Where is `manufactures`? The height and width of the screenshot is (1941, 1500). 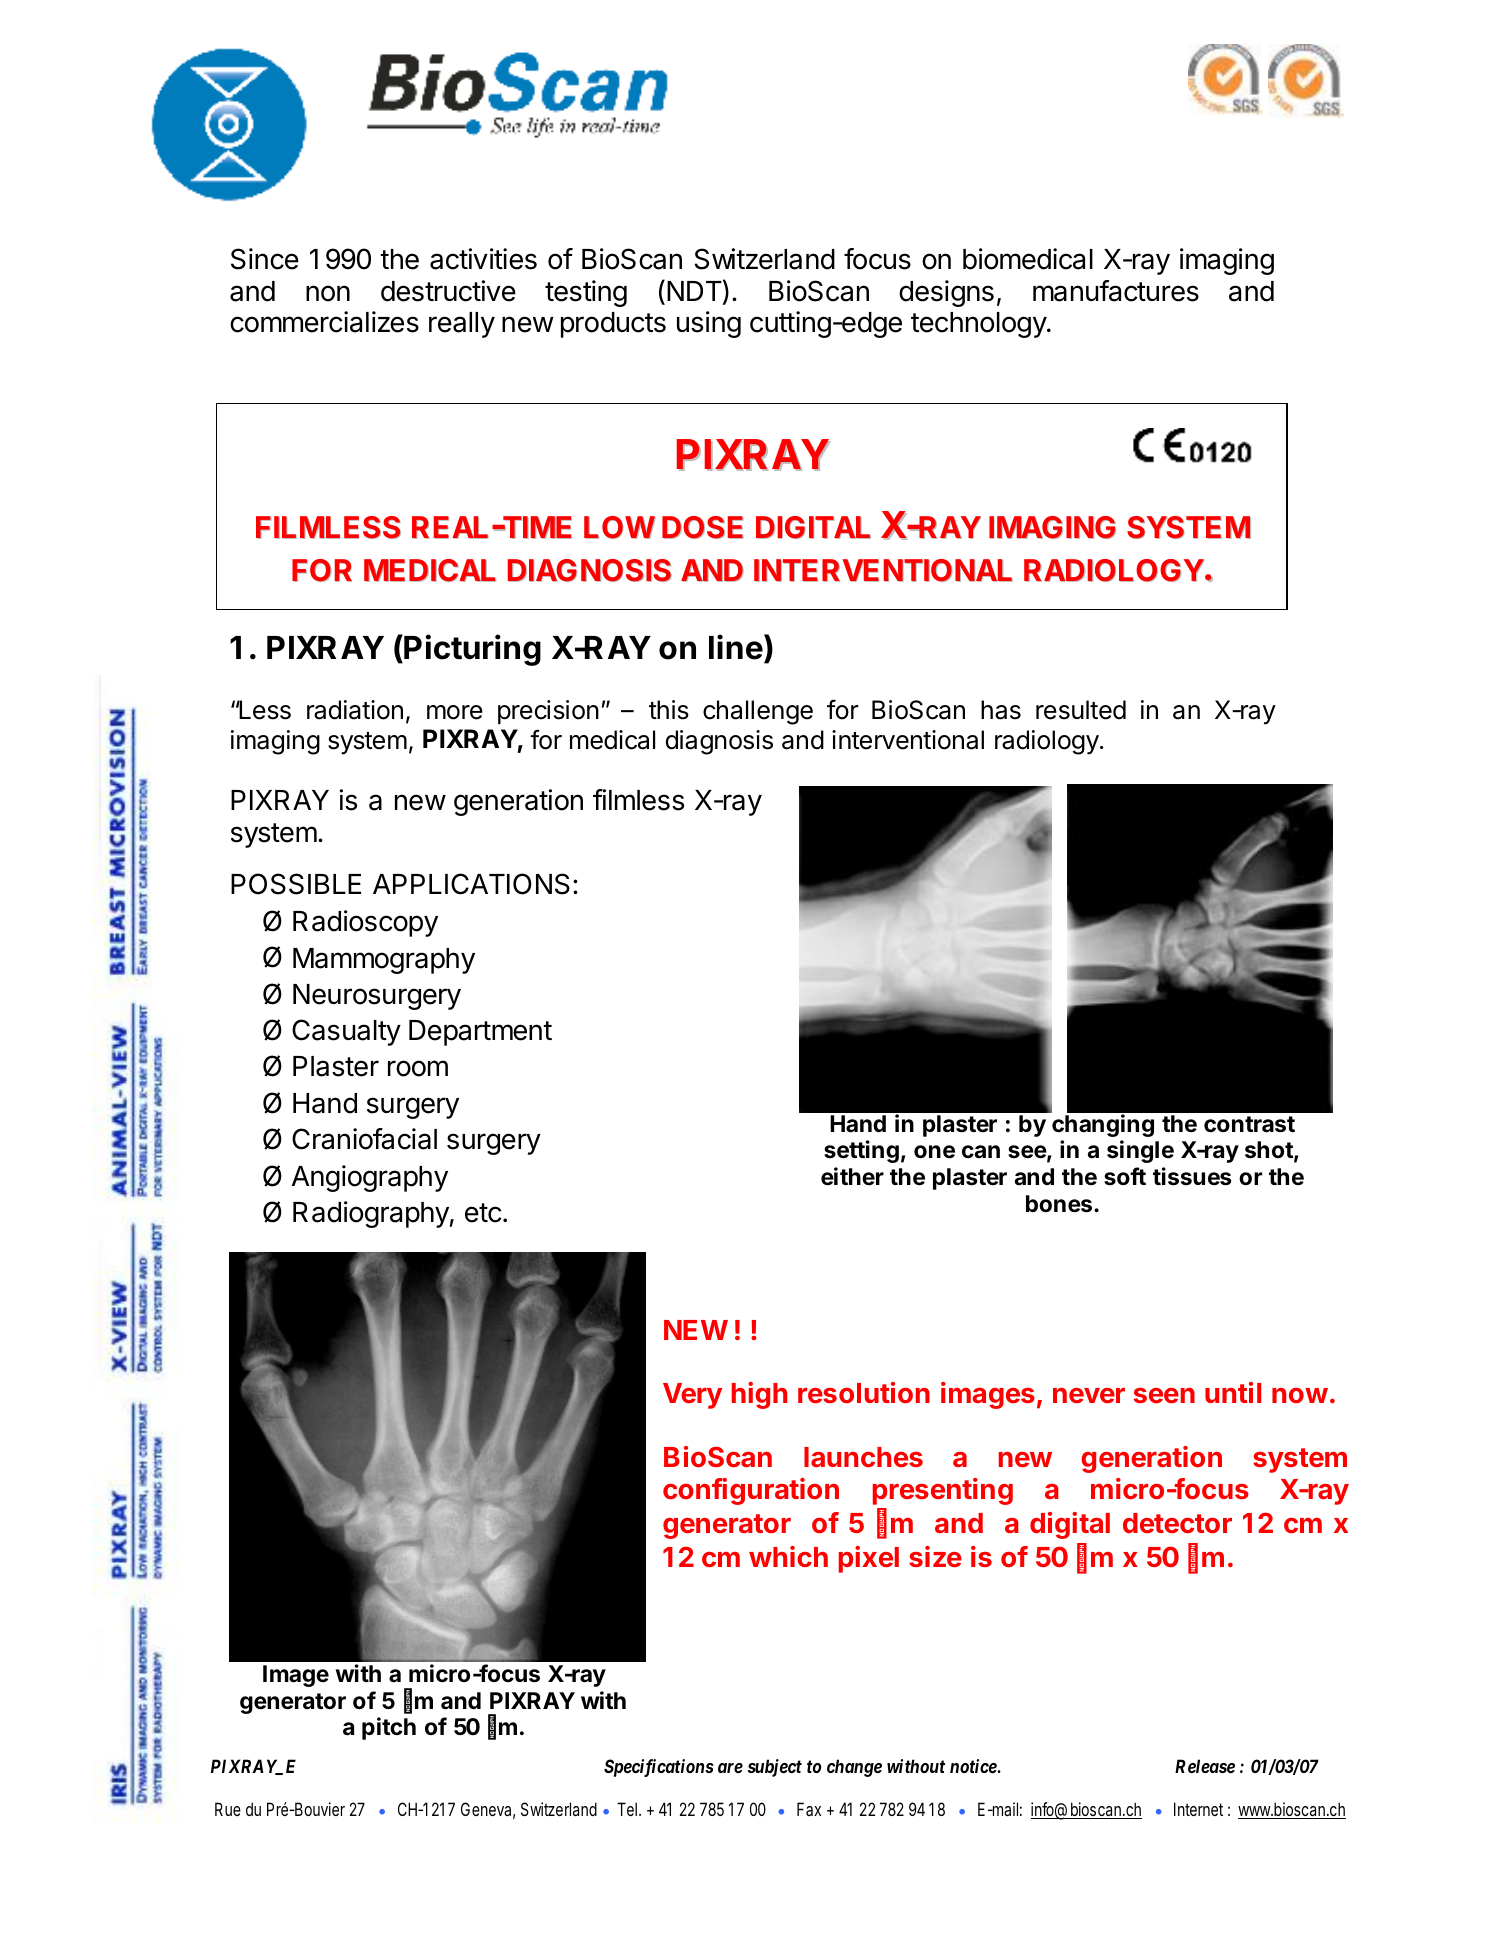 manufactures is located at coordinates (1116, 291).
